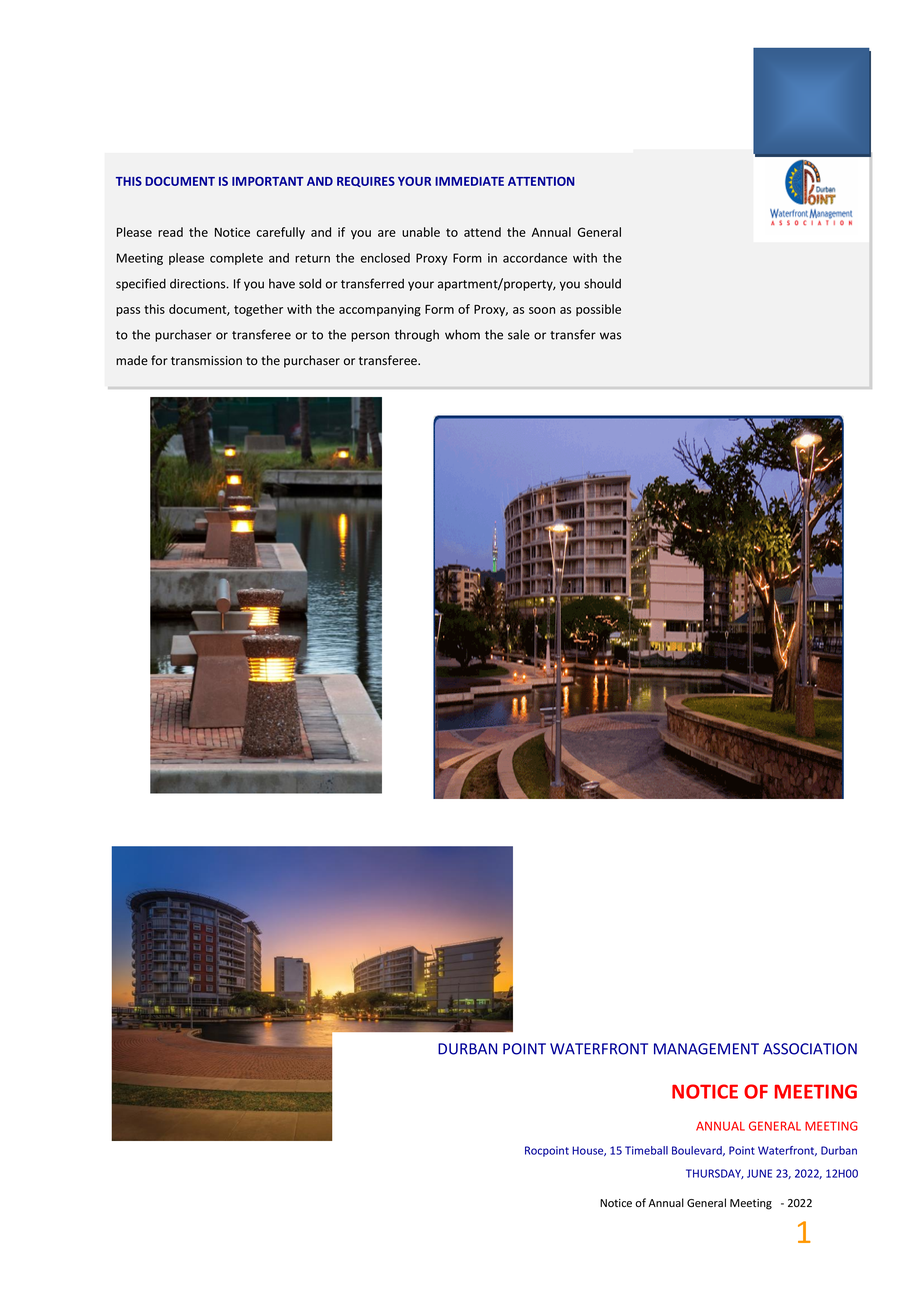  Describe the element at coordinates (759, 1173) in the image. I see `JUNE` at that location.
